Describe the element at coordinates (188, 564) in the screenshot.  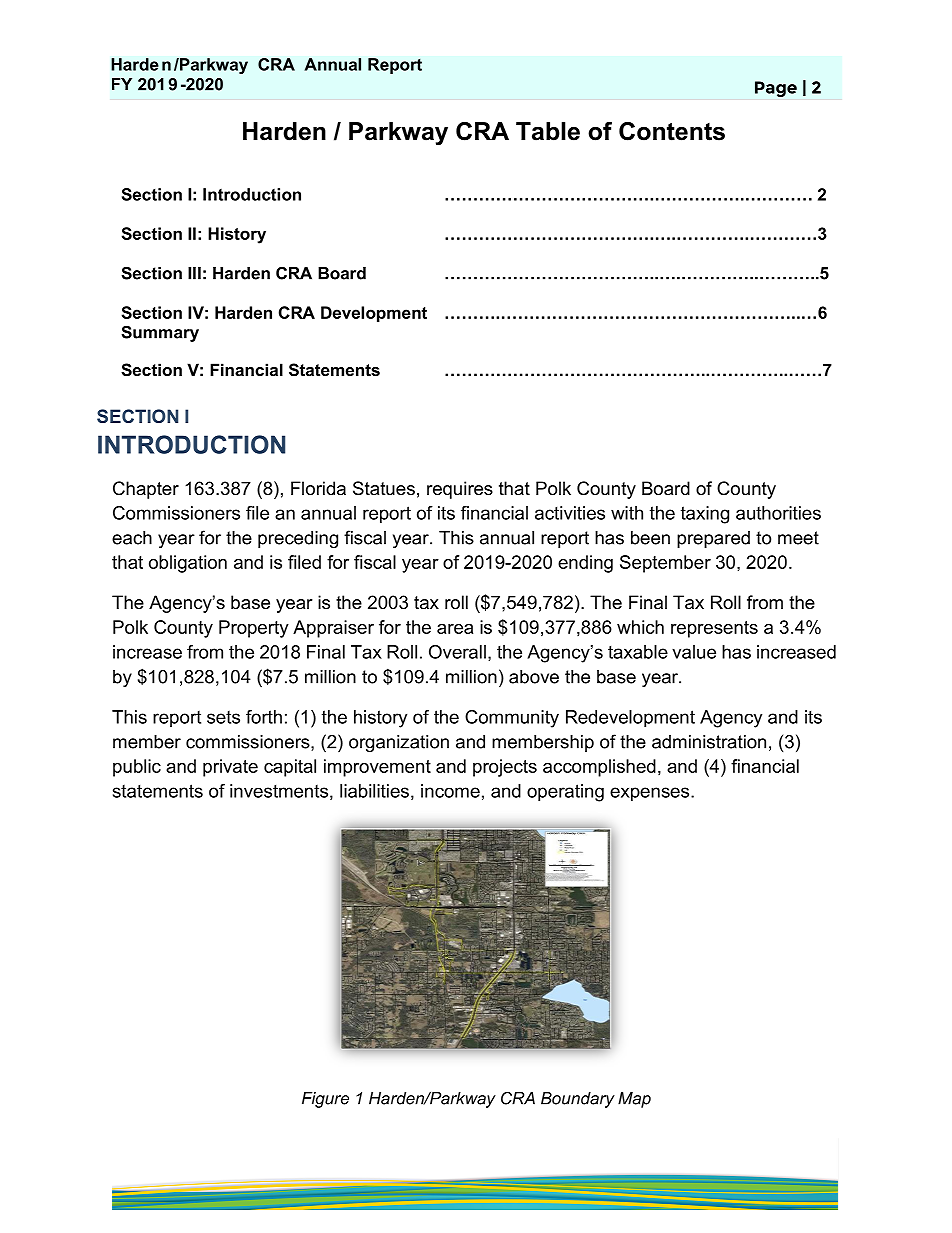
I see `obligation` at that location.
